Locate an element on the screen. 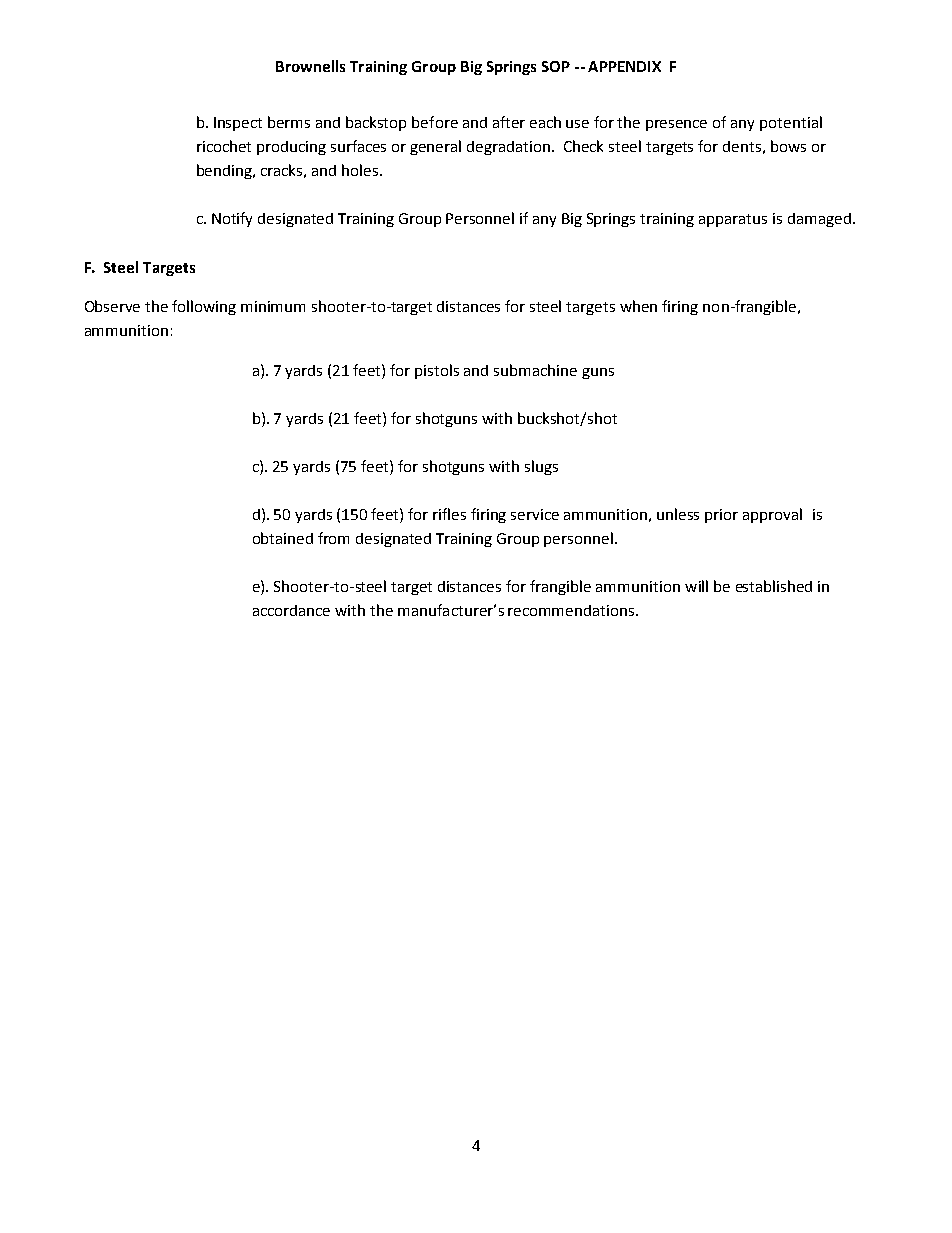  recommendations is located at coordinates (572, 610).
